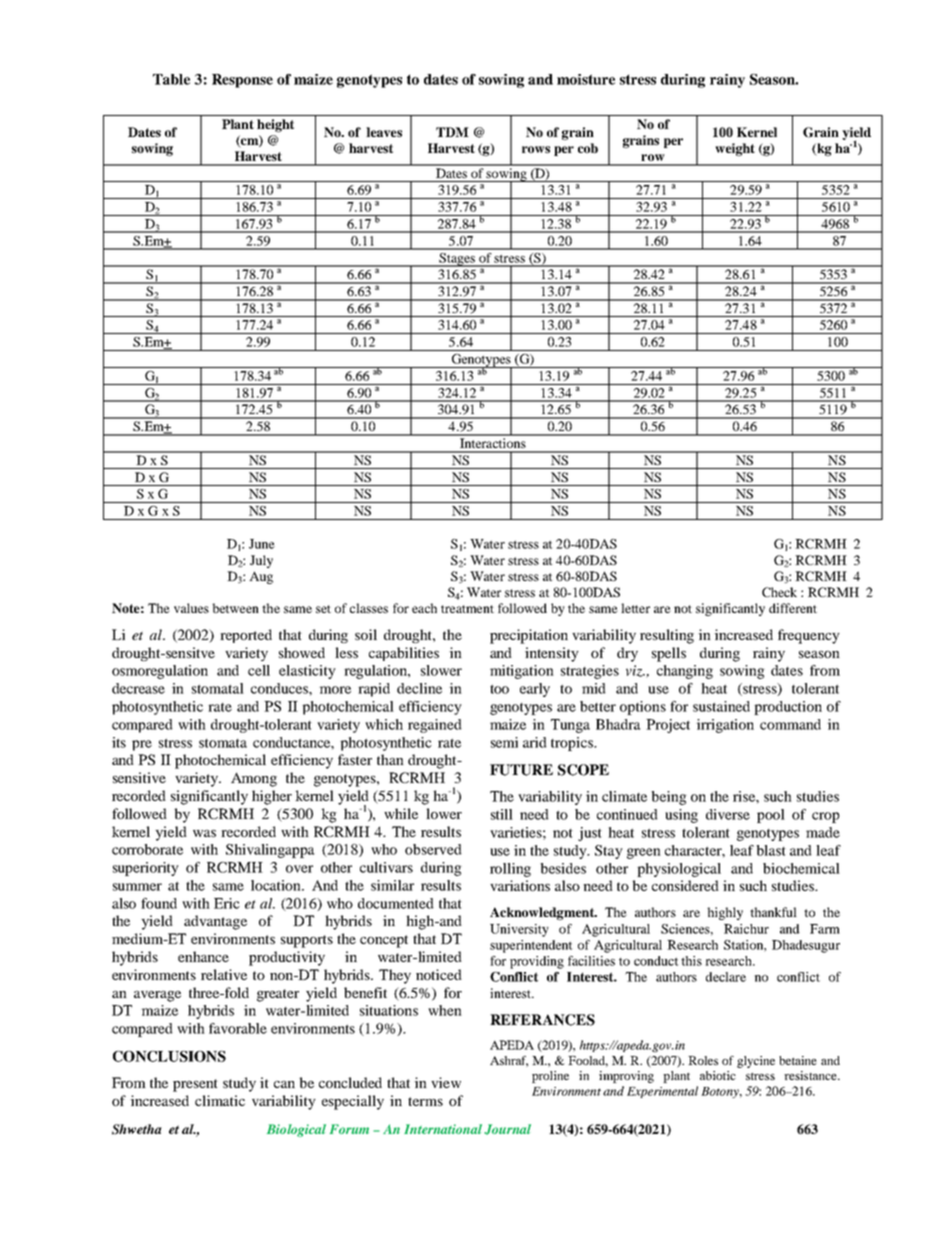  What do you see at coordinates (171, 79) in the page?
I see `Table` at bounding box center [171, 79].
